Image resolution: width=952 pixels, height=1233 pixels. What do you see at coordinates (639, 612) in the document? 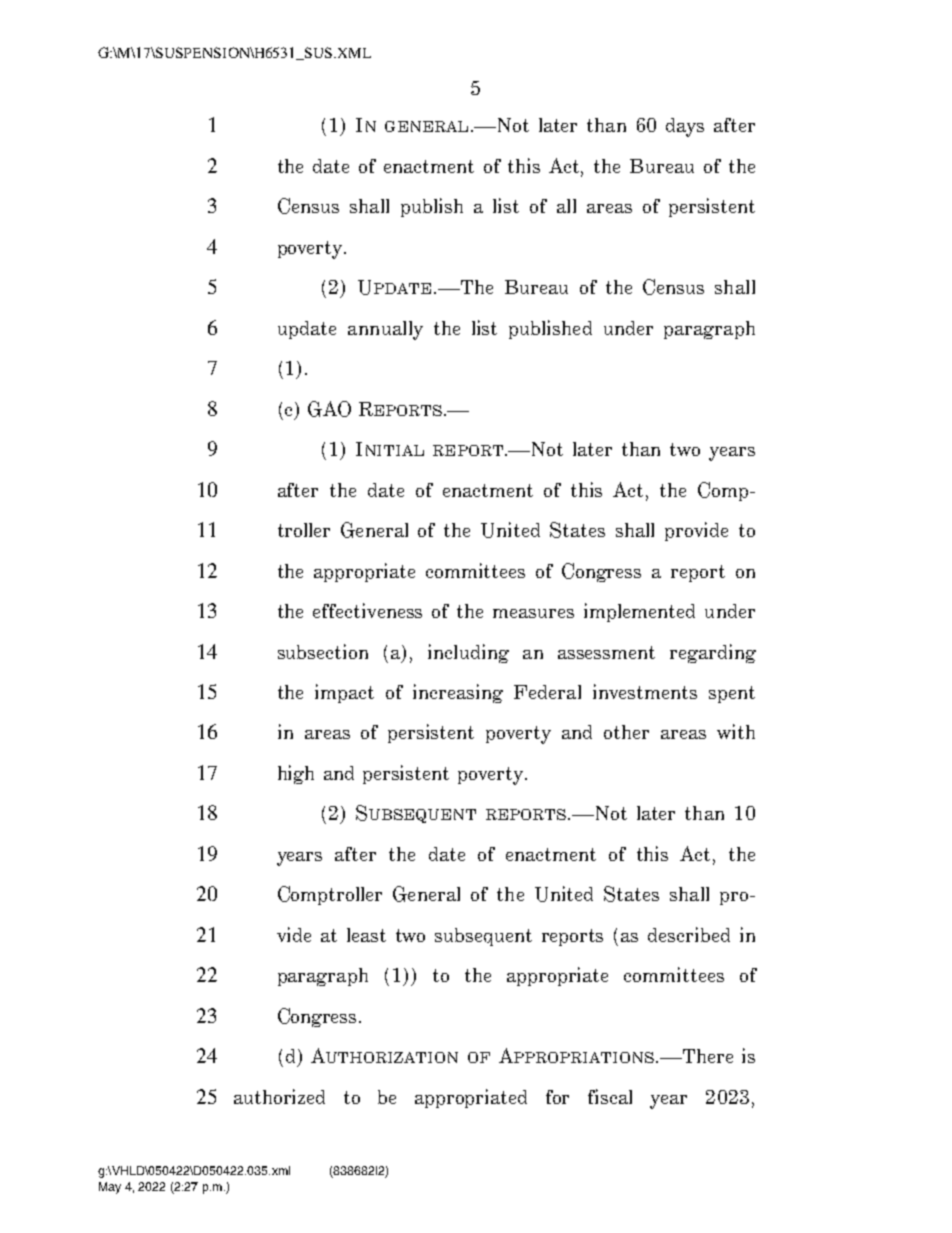
I see `implemented` at bounding box center [639, 612].
